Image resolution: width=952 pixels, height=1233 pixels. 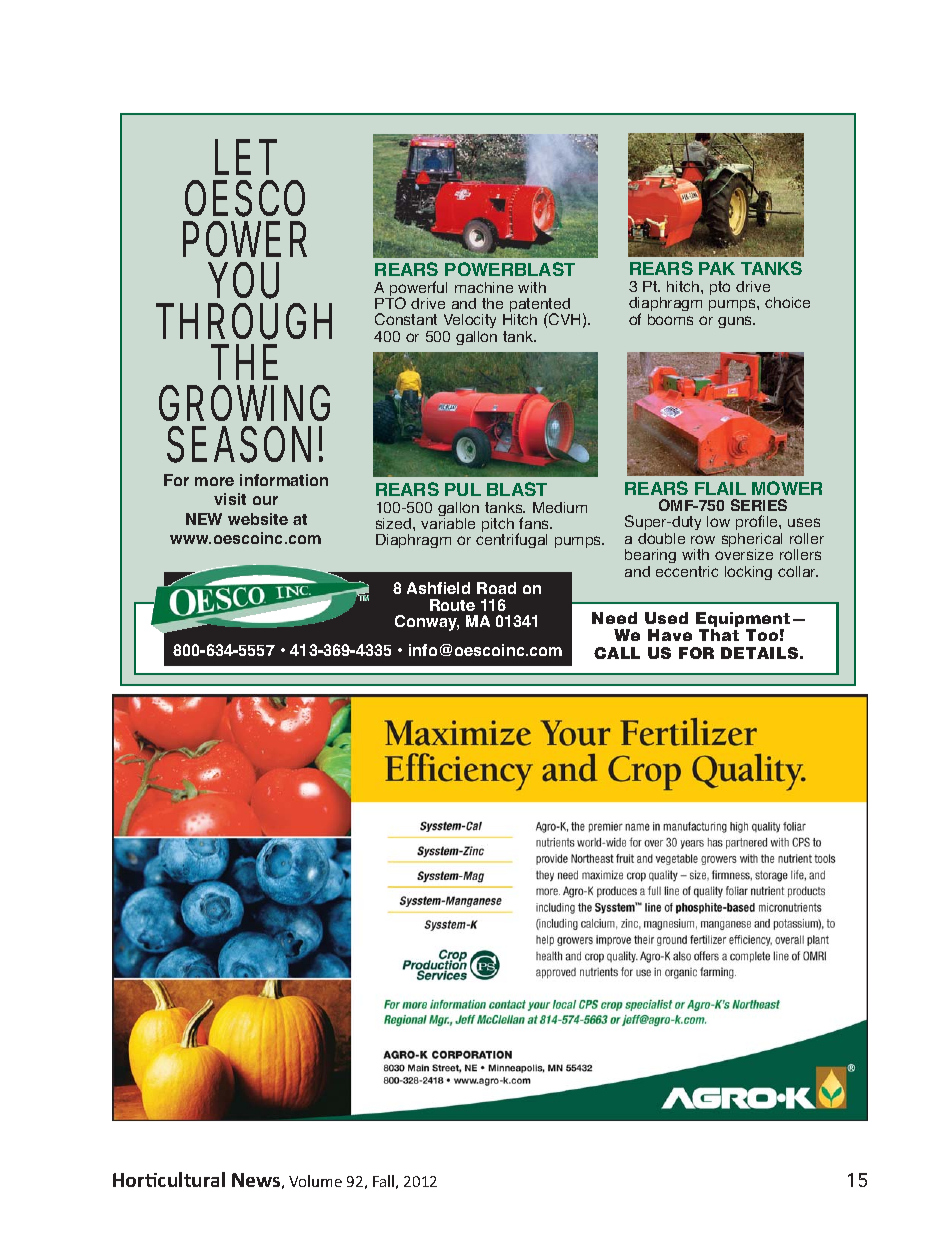 What do you see at coordinates (617, 653) in the document?
I see `CALL` at bounding box center [617, 653].
